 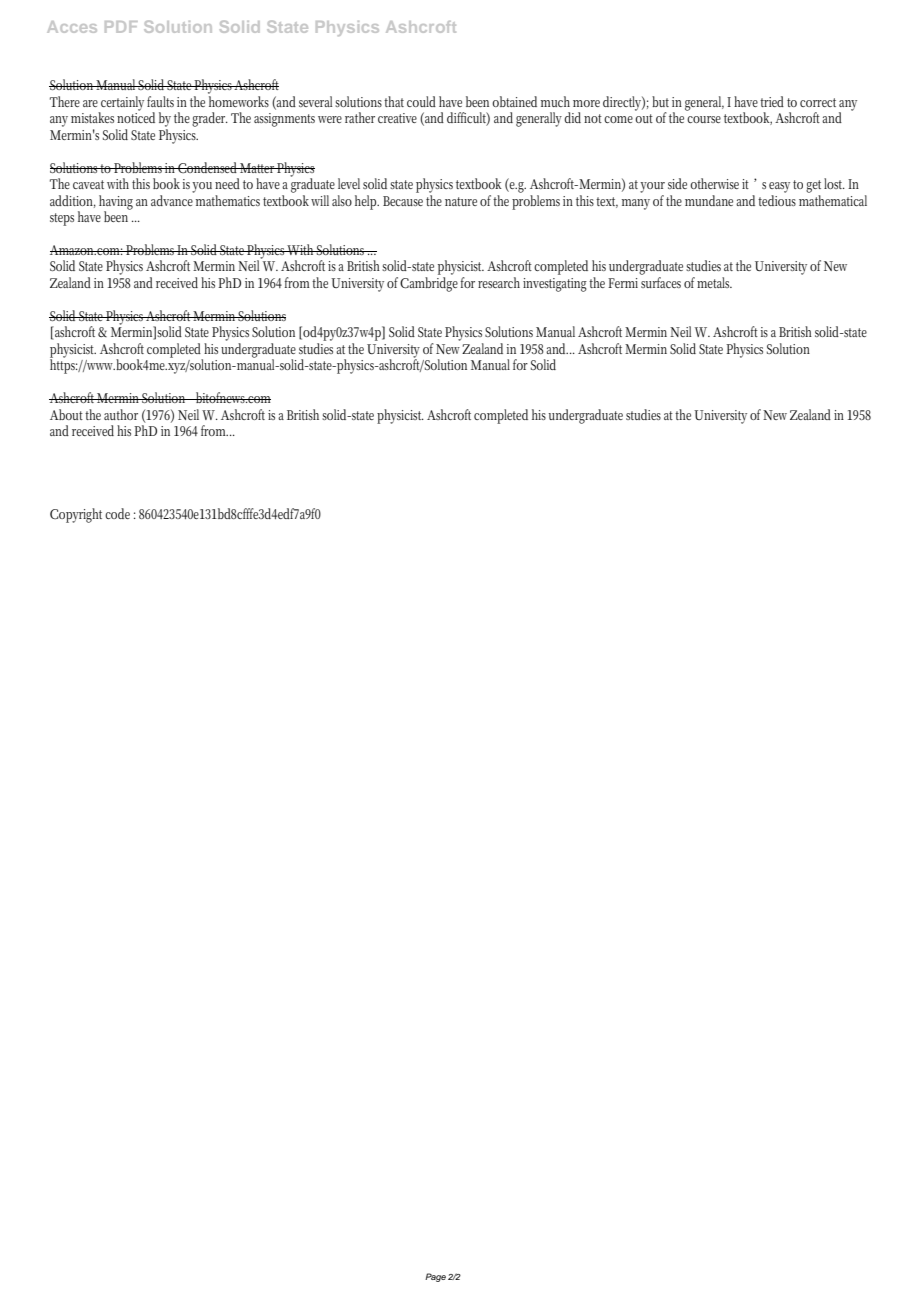 I want to click on could, so click(x=421, y=101).
